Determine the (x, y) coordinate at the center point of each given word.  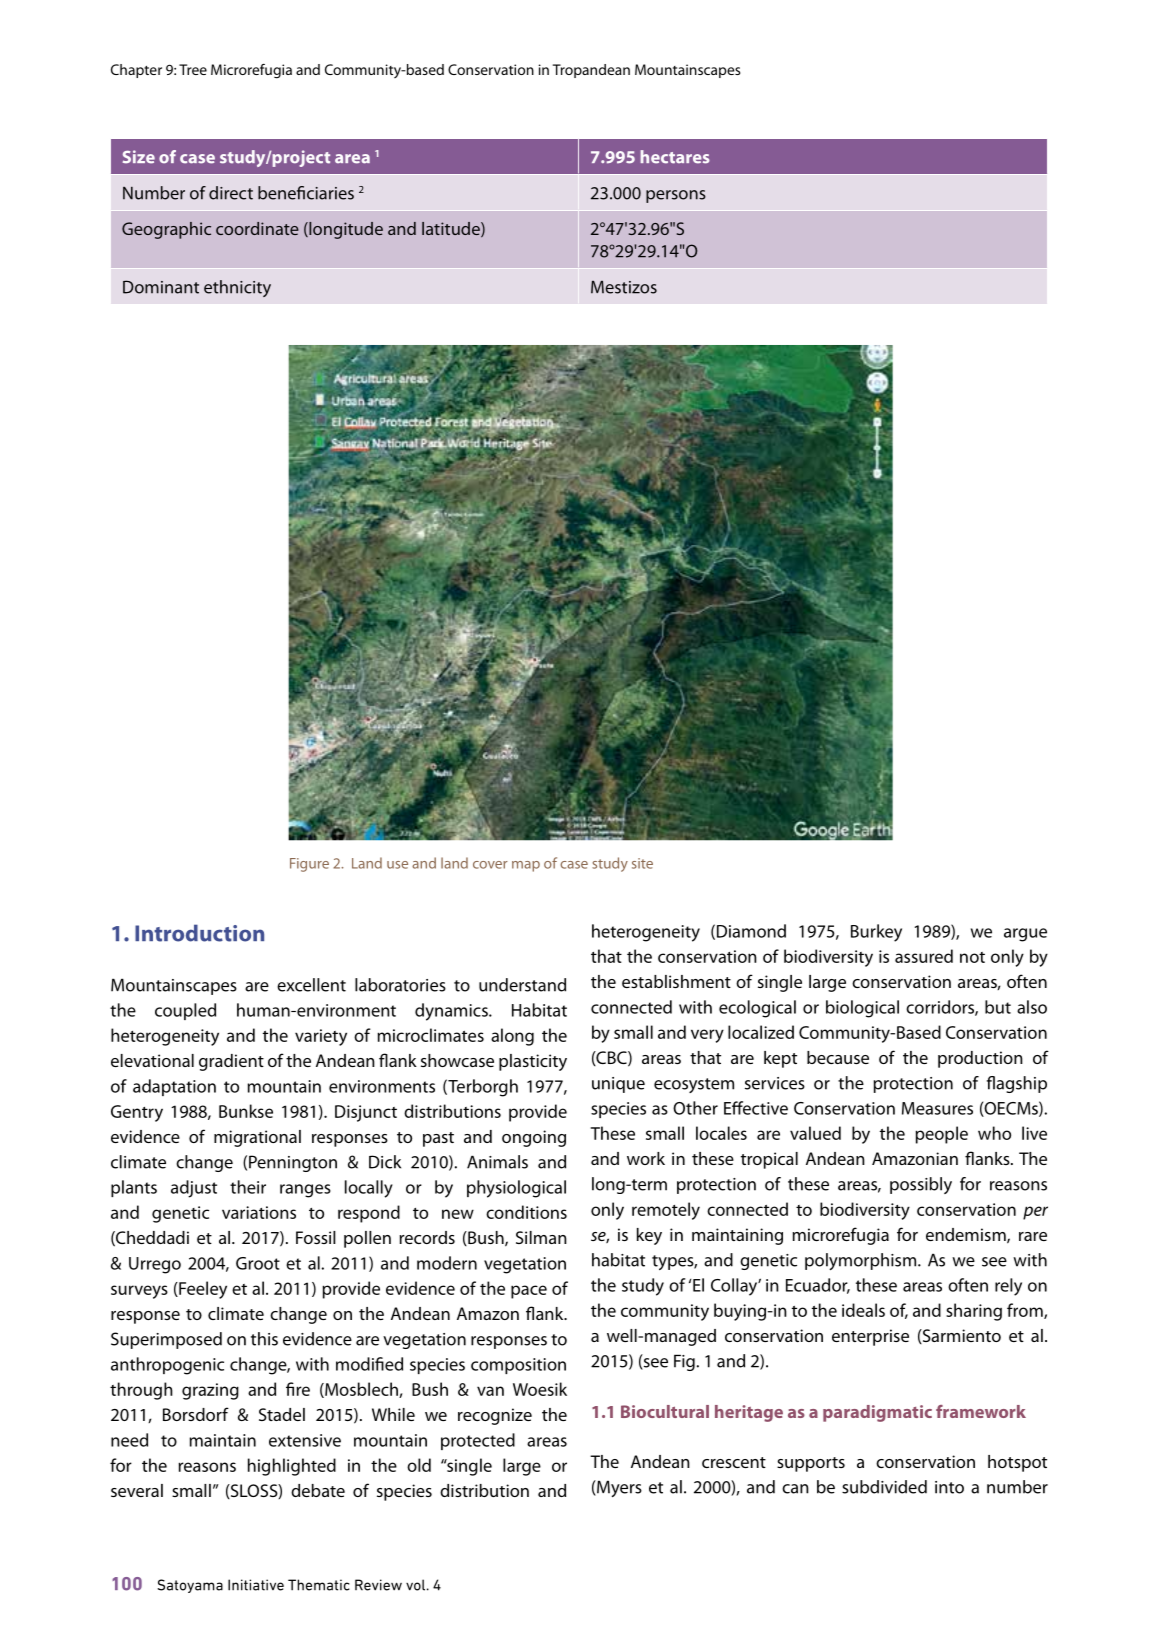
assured (924, 956)
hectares (675, 157)
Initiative (256, 1585)
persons (676, 196)
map (526, 866)
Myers (618, 1488)
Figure (309, 865)
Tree (193, 69)
